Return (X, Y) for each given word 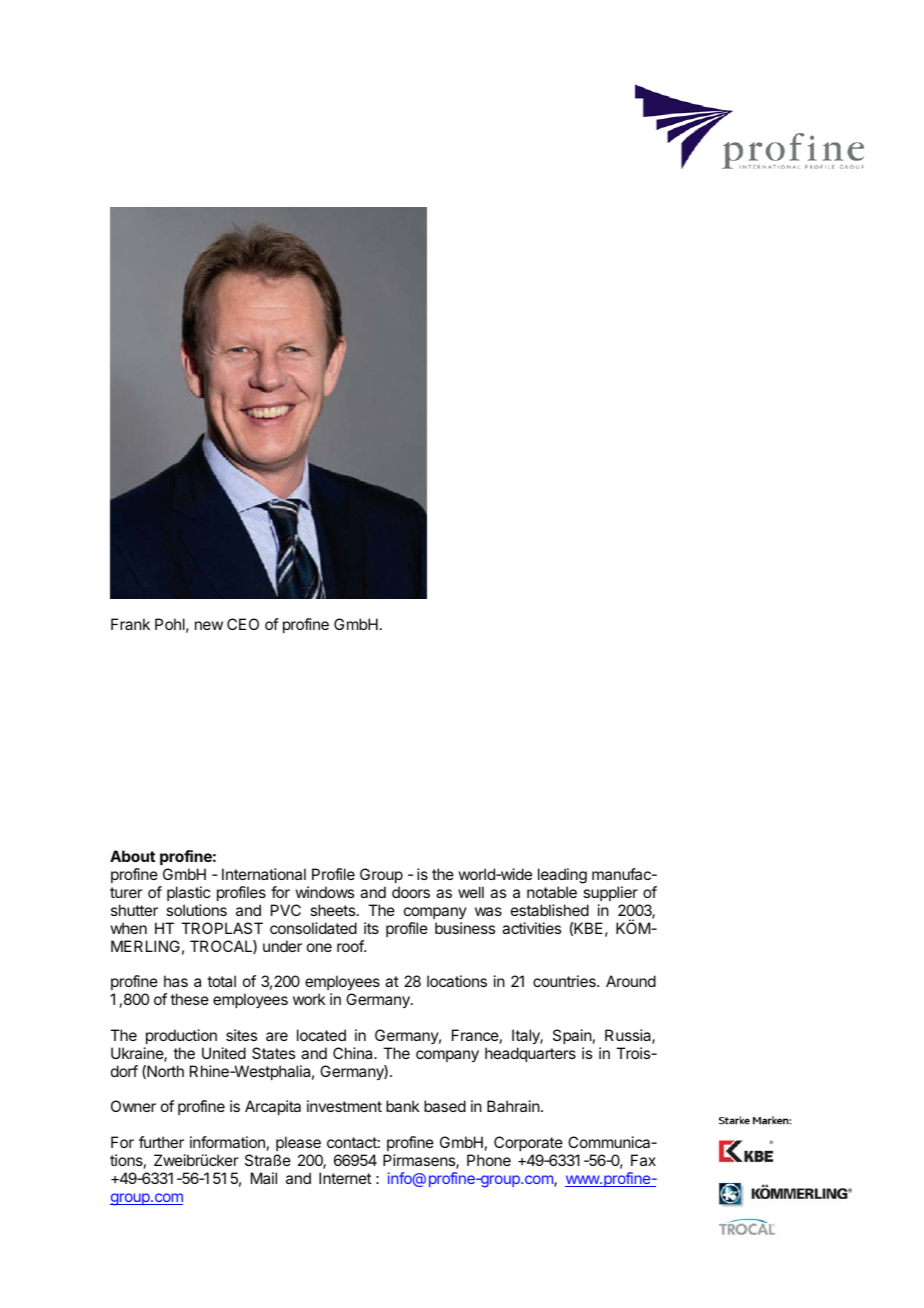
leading (562, 877)
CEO (243, 624)
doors (411, 892)
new (209, 625)
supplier (610, 893)
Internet (345, 1178)
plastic (188, 893)
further (161, 1142)
